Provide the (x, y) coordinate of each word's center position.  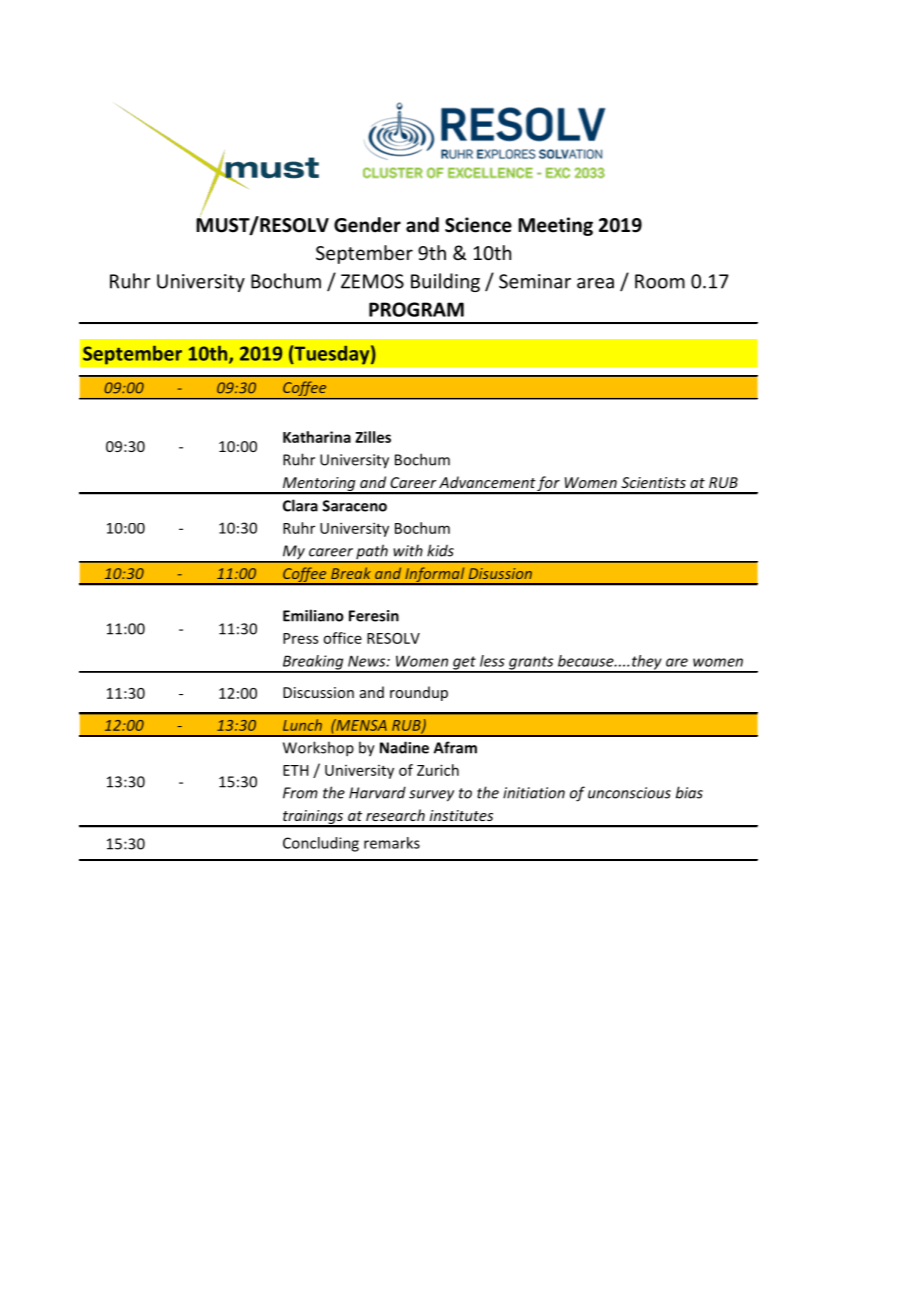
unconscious (629, 793)
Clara (300, 505)
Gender (367, 225)
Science (478, 225)
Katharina (317, 437)
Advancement (487, 482)
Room (660, 281)
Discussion (318, 692)
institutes (461, 815)
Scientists (653, 482)
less (492, 661)
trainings (313, 818)
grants (531, 664)
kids (440, 550)
